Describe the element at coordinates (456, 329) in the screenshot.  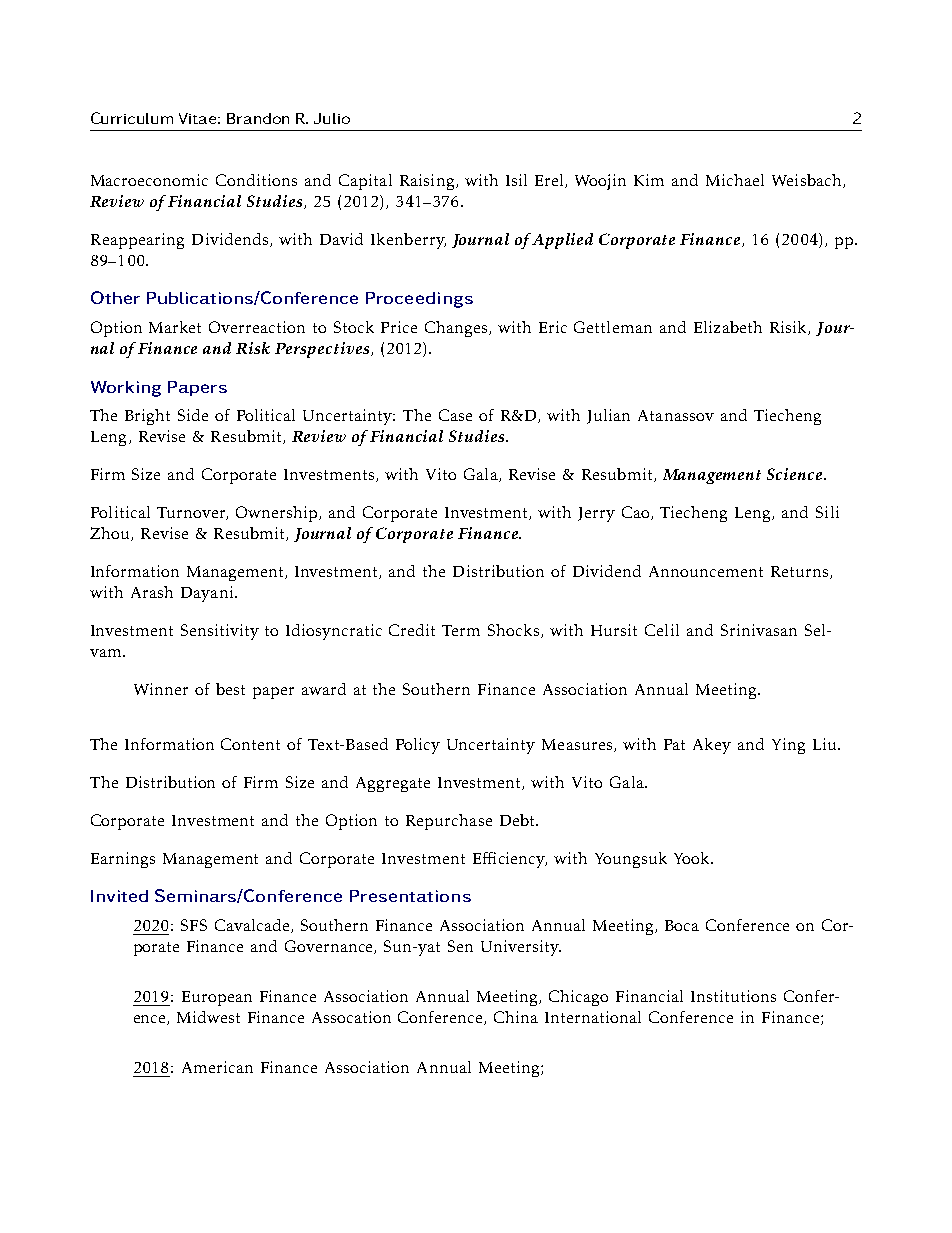
I see `Changes` at that location.
